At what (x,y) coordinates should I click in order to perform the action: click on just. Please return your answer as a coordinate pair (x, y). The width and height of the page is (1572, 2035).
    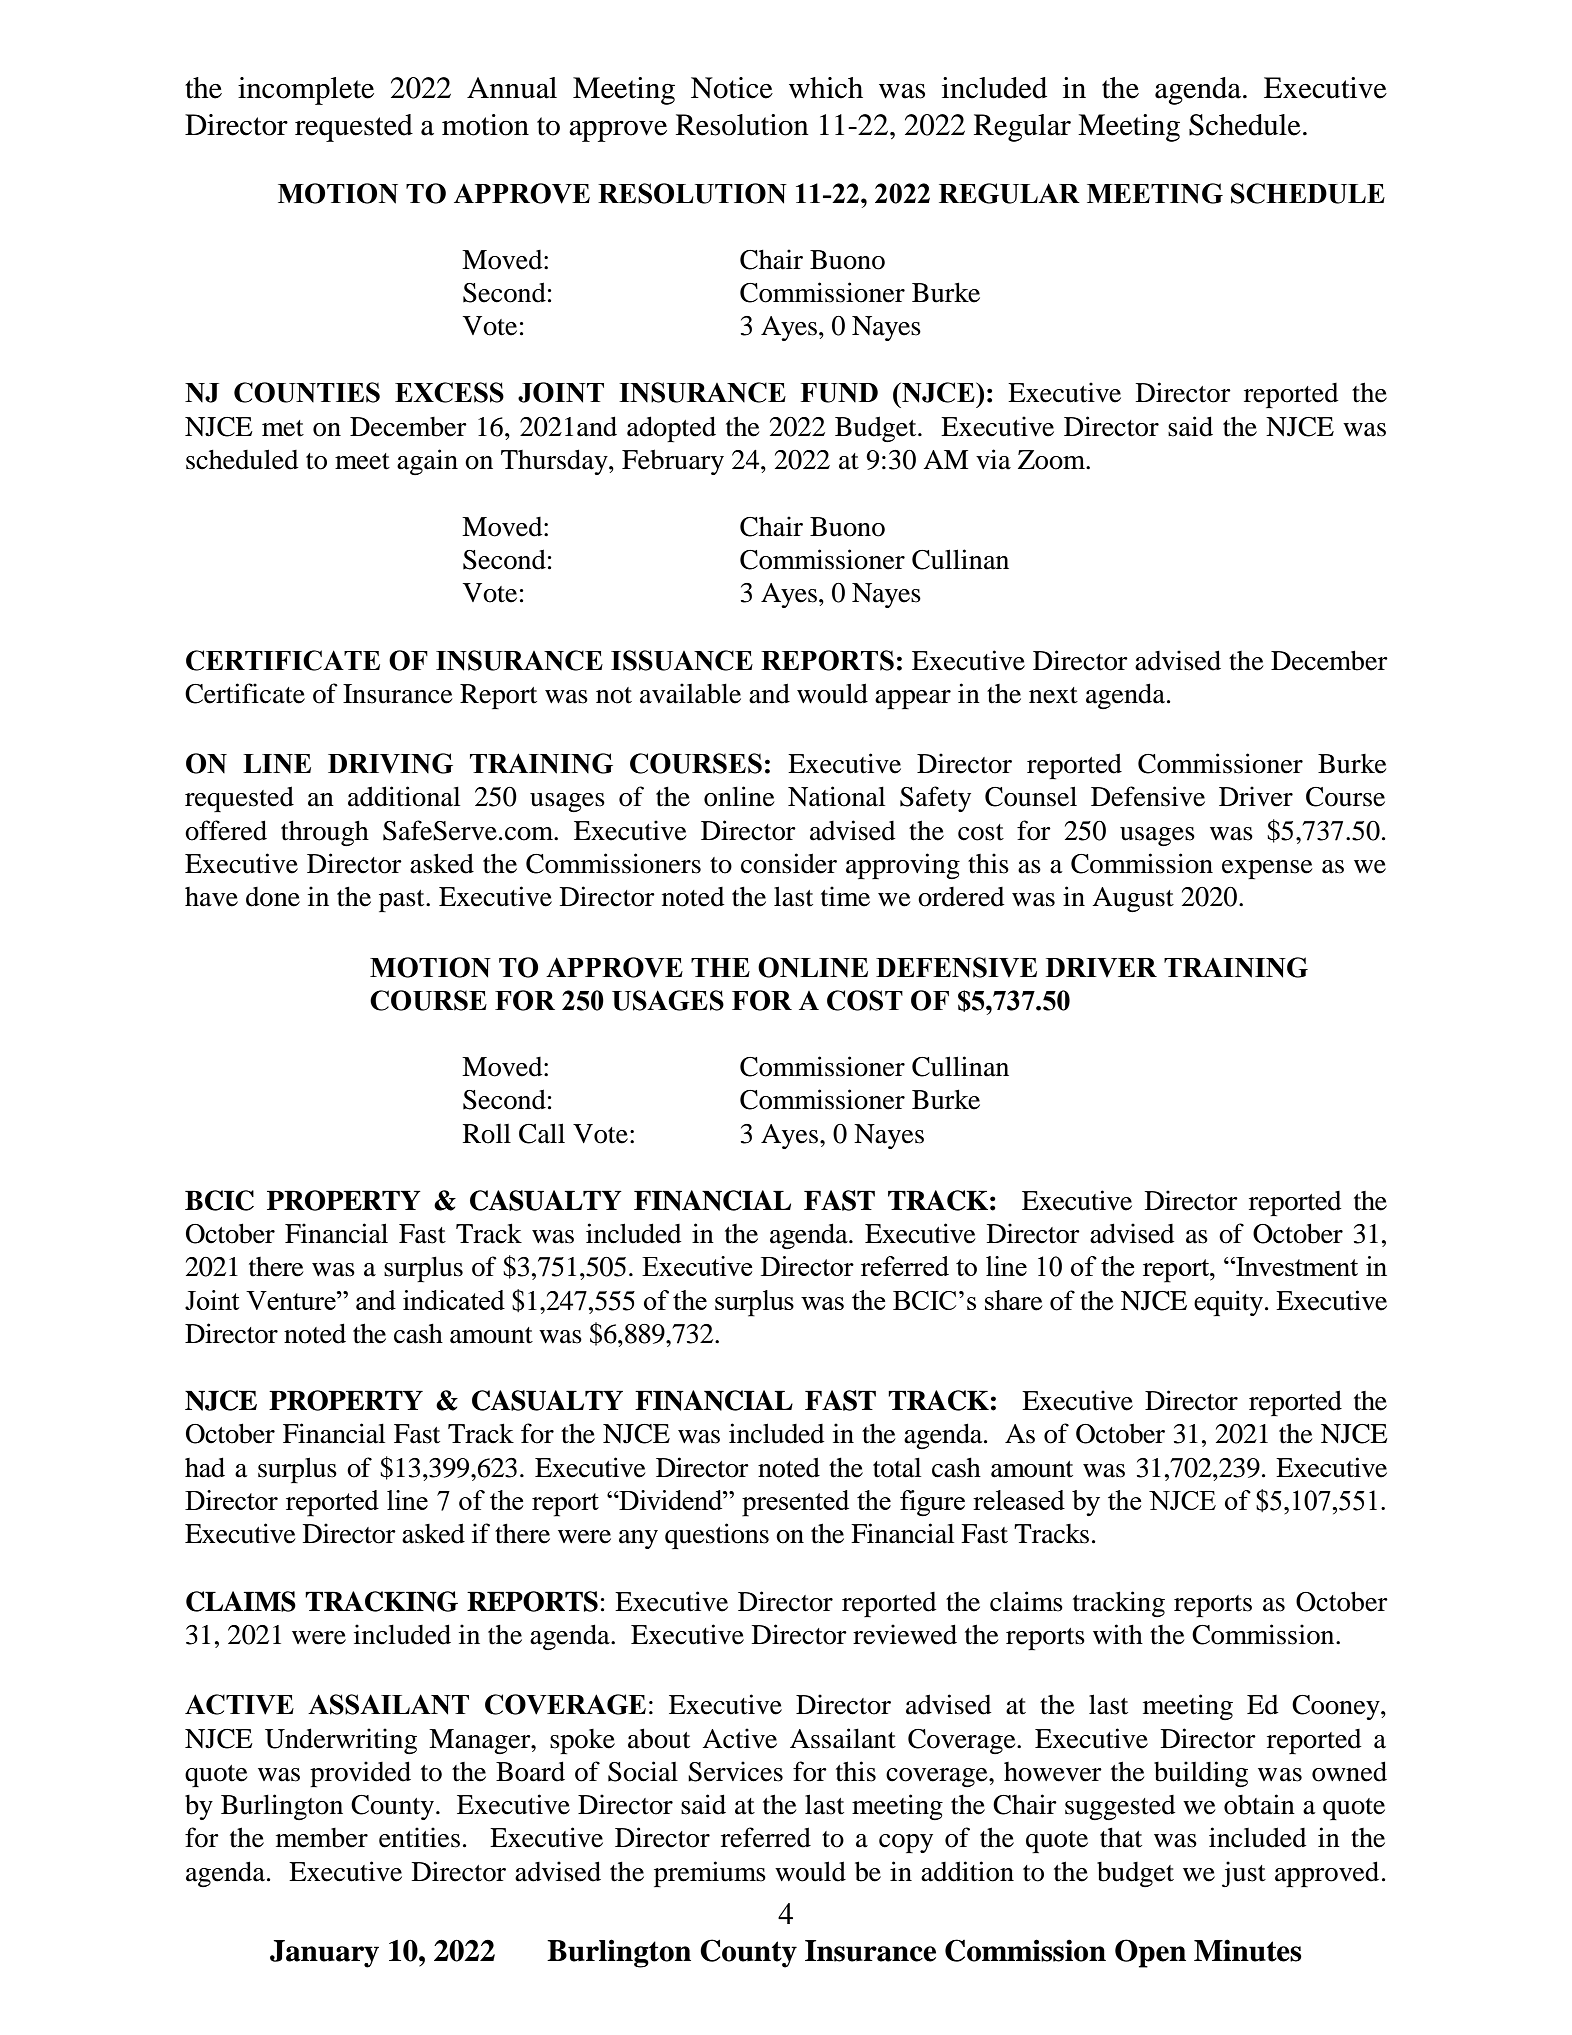
    Looking at the image, I should click on (1244, 1874).
